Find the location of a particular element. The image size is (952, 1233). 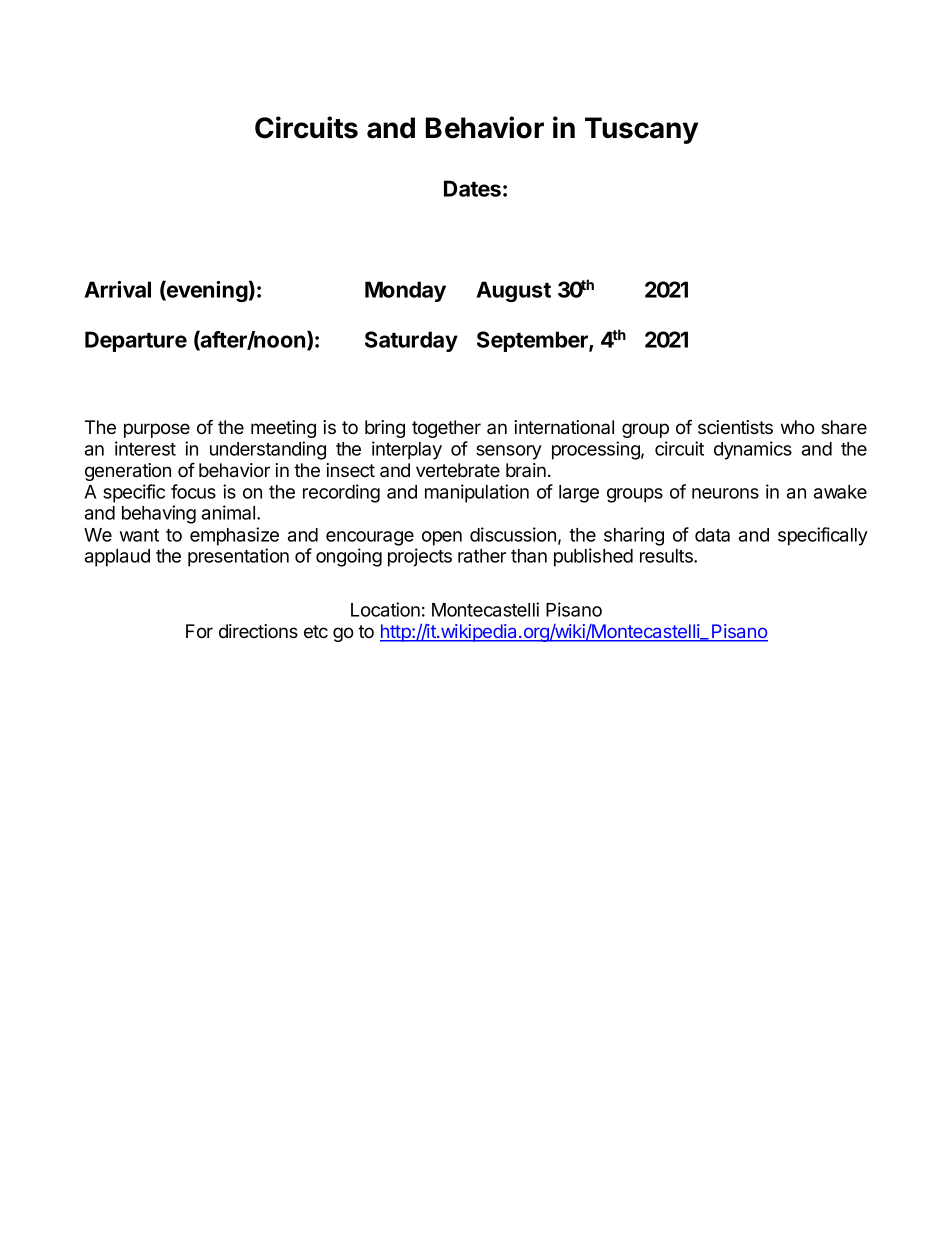

Departure is located at coordinates (136, 341).
